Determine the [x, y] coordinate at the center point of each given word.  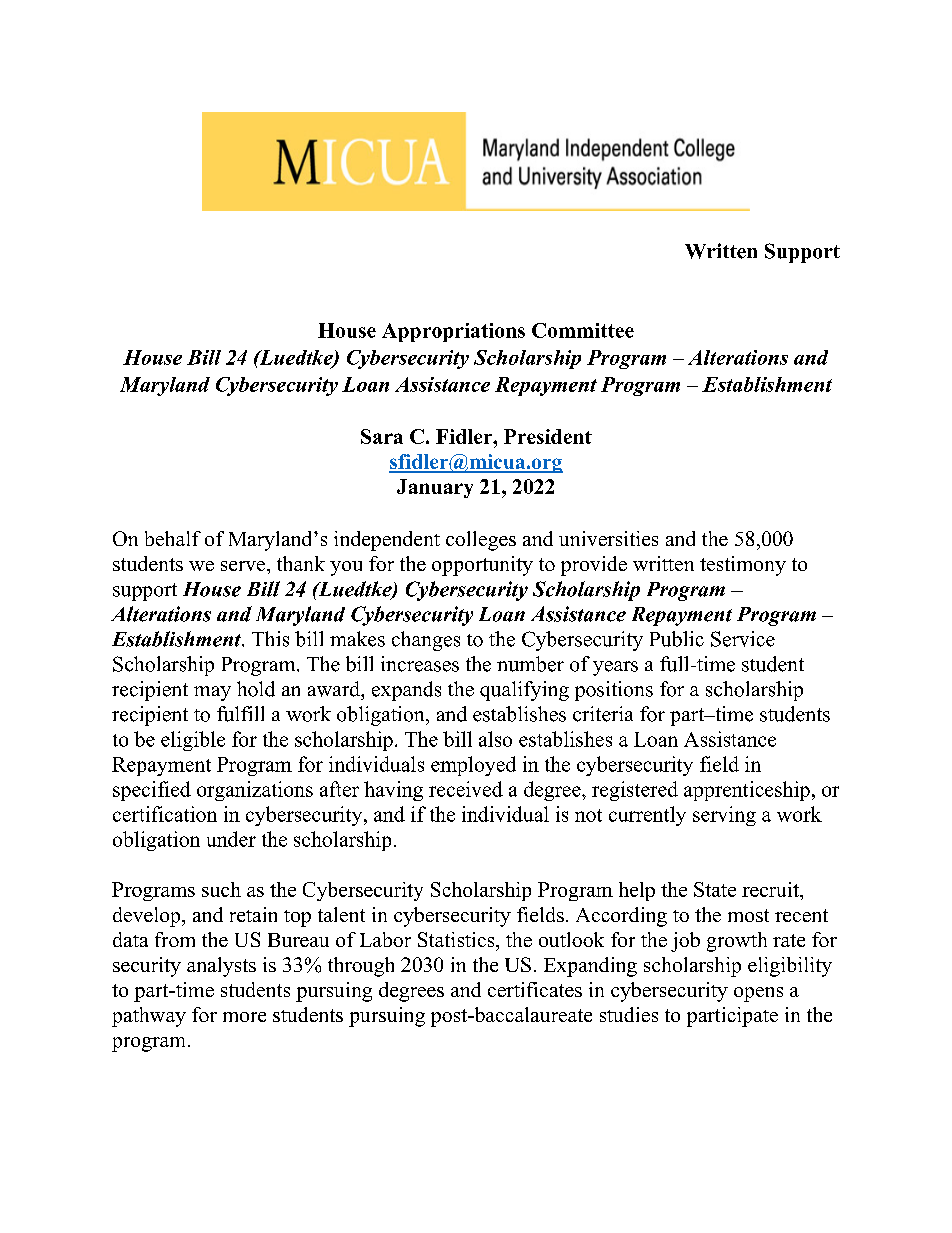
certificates [535, 989]
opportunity [482, 566]
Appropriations [453, 332]
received [466, 789]
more [244, 1017]
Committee [583, 330]
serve [244, 566]
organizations [255, 791]
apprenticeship [747, 791]
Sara [382, 436]
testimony [743, 566]
